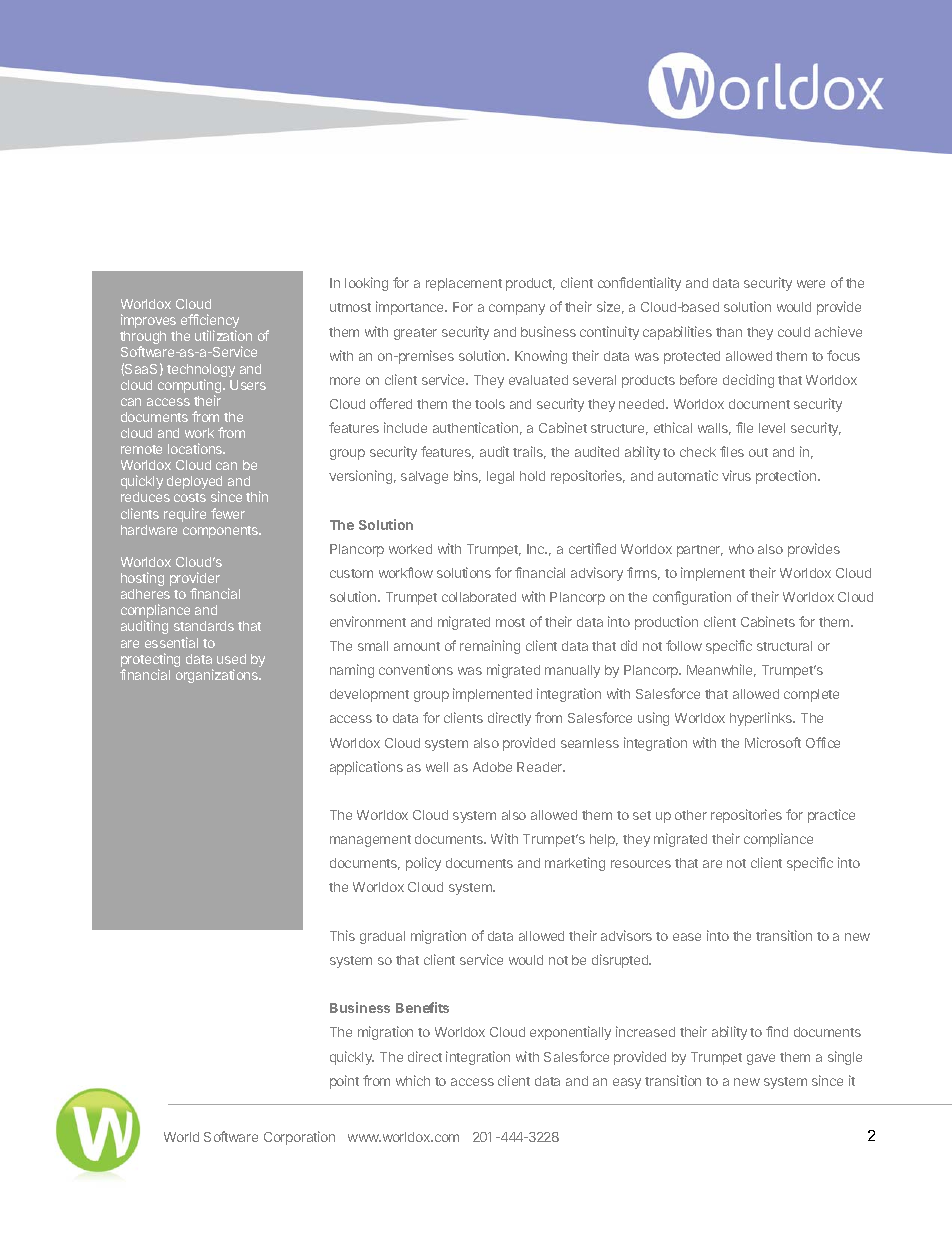  What do you see at coordinates (342, 935) in the screenshot?
I see `This` at bounding box center [342, 935].
